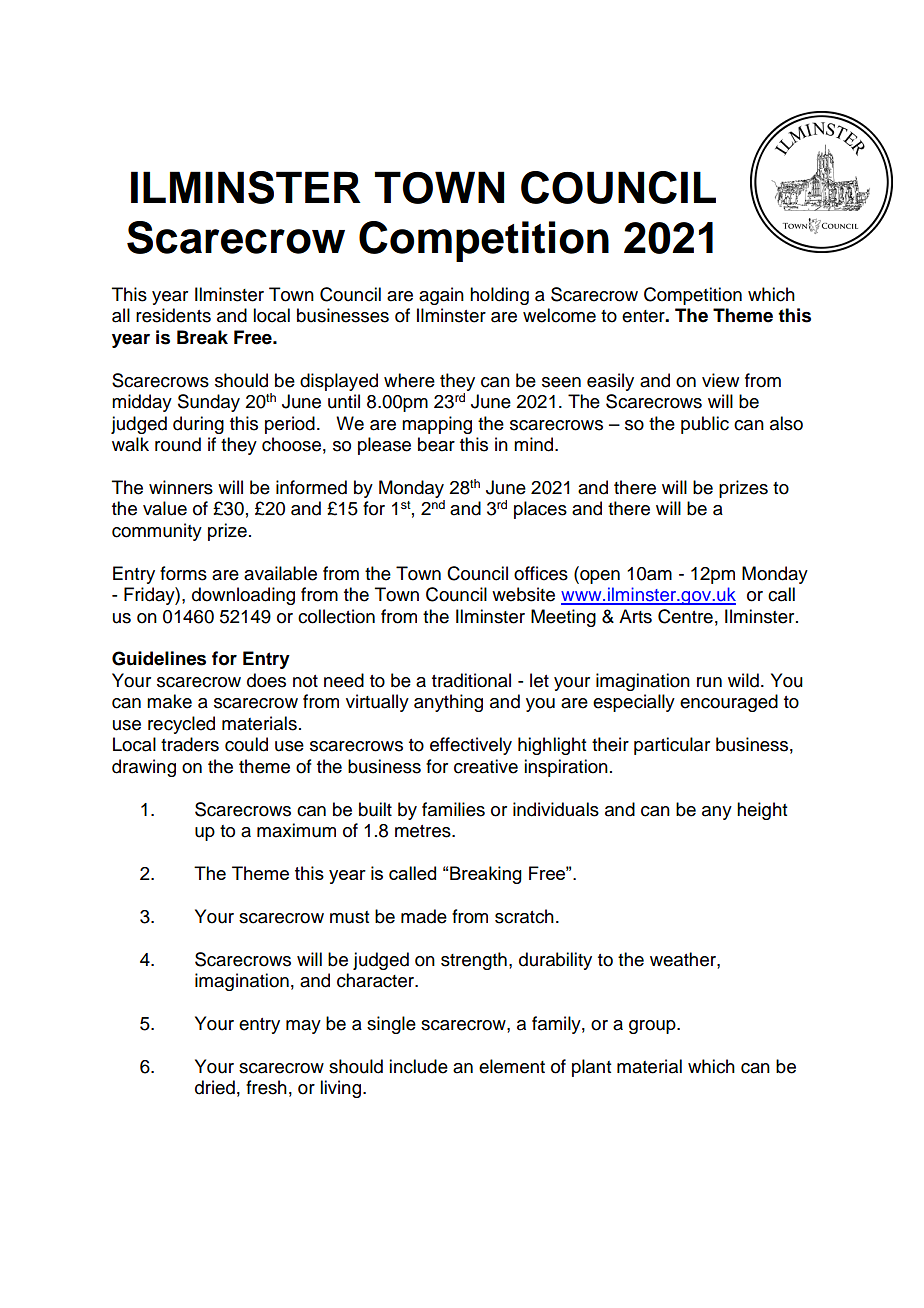 The width and height of the image is (924, 1308). Describe the element at coordinates (720, 380) in the image. I see `view` at that location.
